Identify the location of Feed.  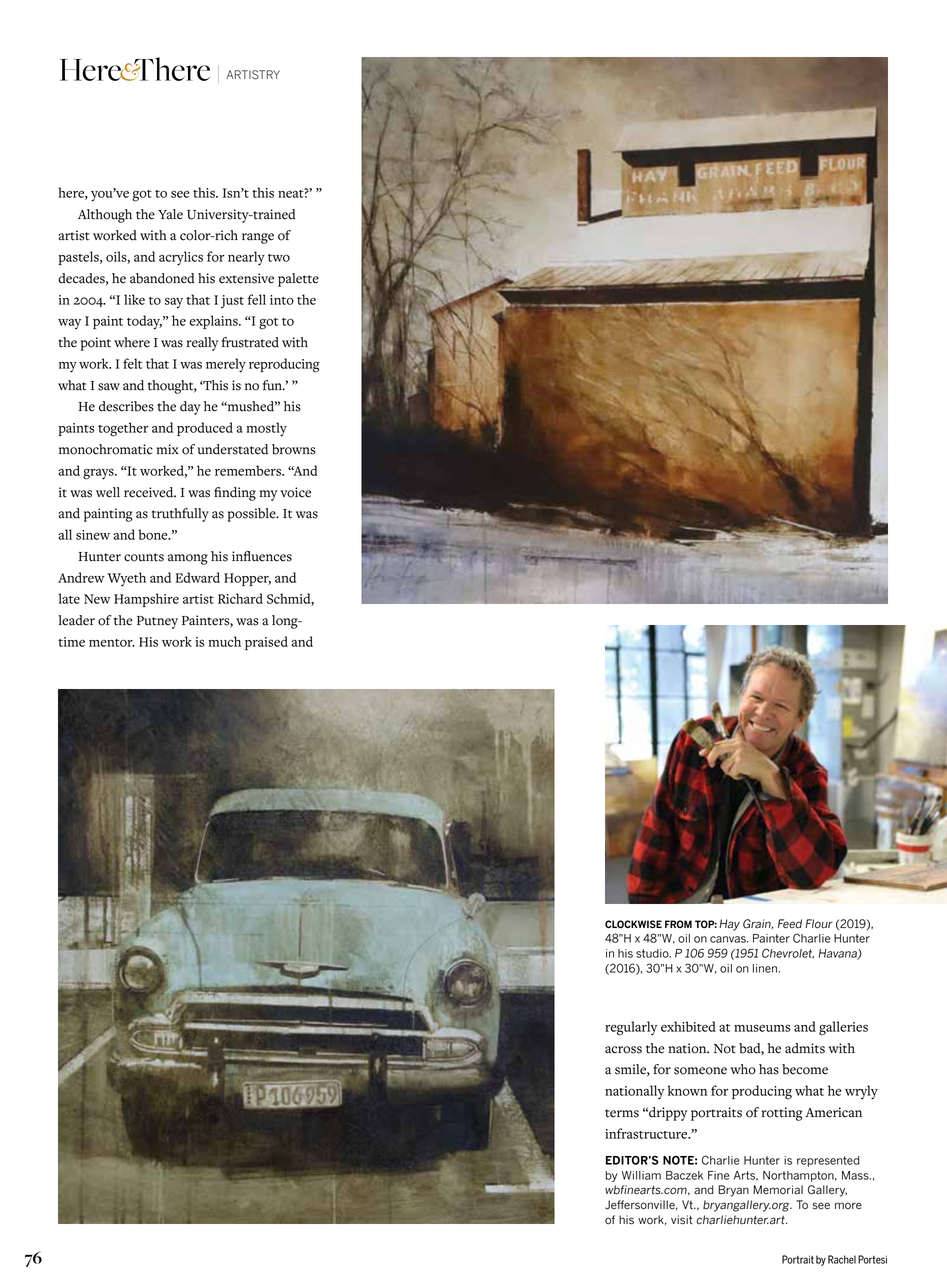
(790, 924).
